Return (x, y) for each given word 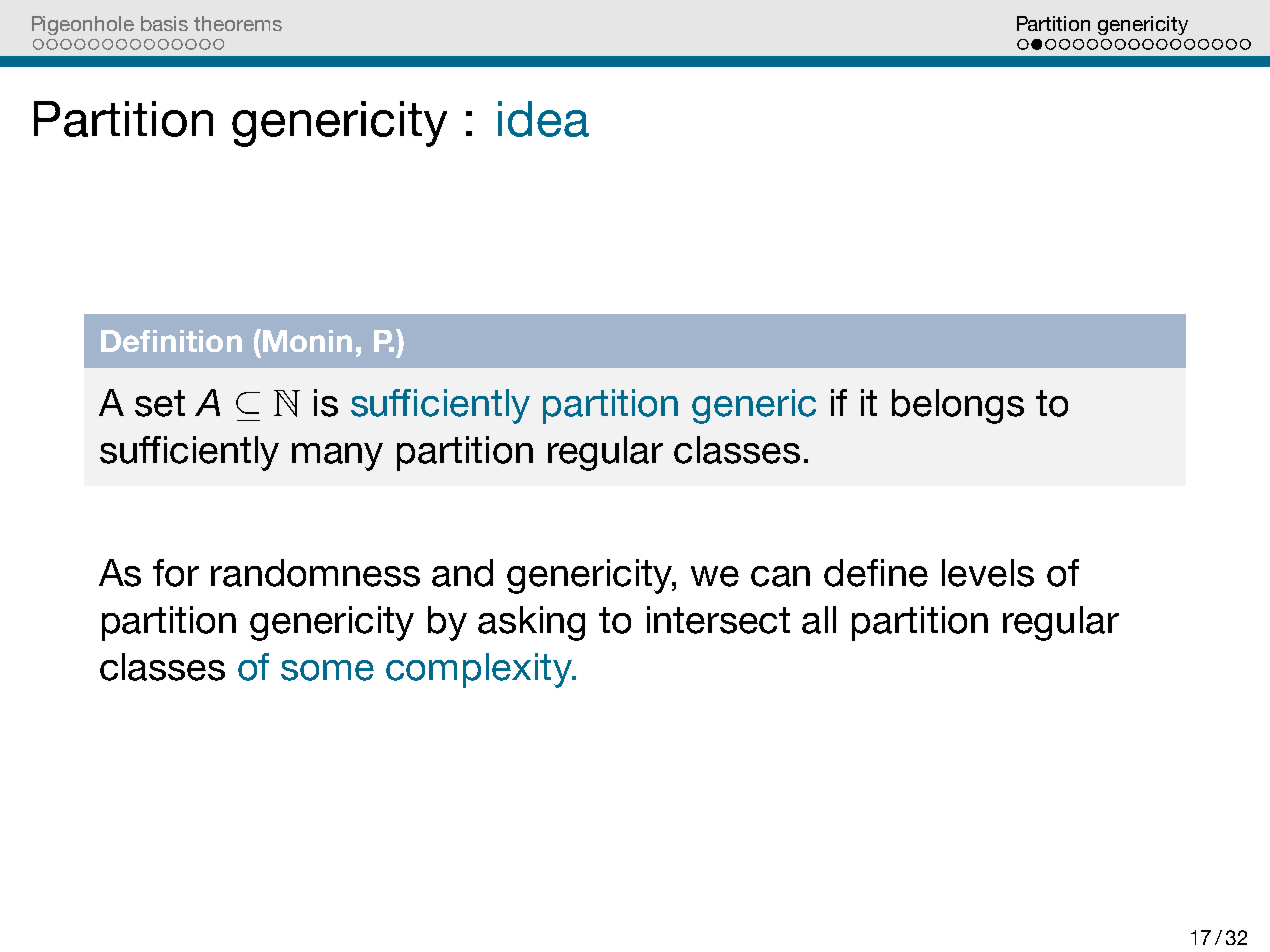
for (176, 573)
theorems (238, 23)
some (327, 670)
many (337, 457)
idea (543, 119)
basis (164, 23)
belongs (958, 406)
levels (988, 573)
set (160, 403)
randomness (315, 573)
